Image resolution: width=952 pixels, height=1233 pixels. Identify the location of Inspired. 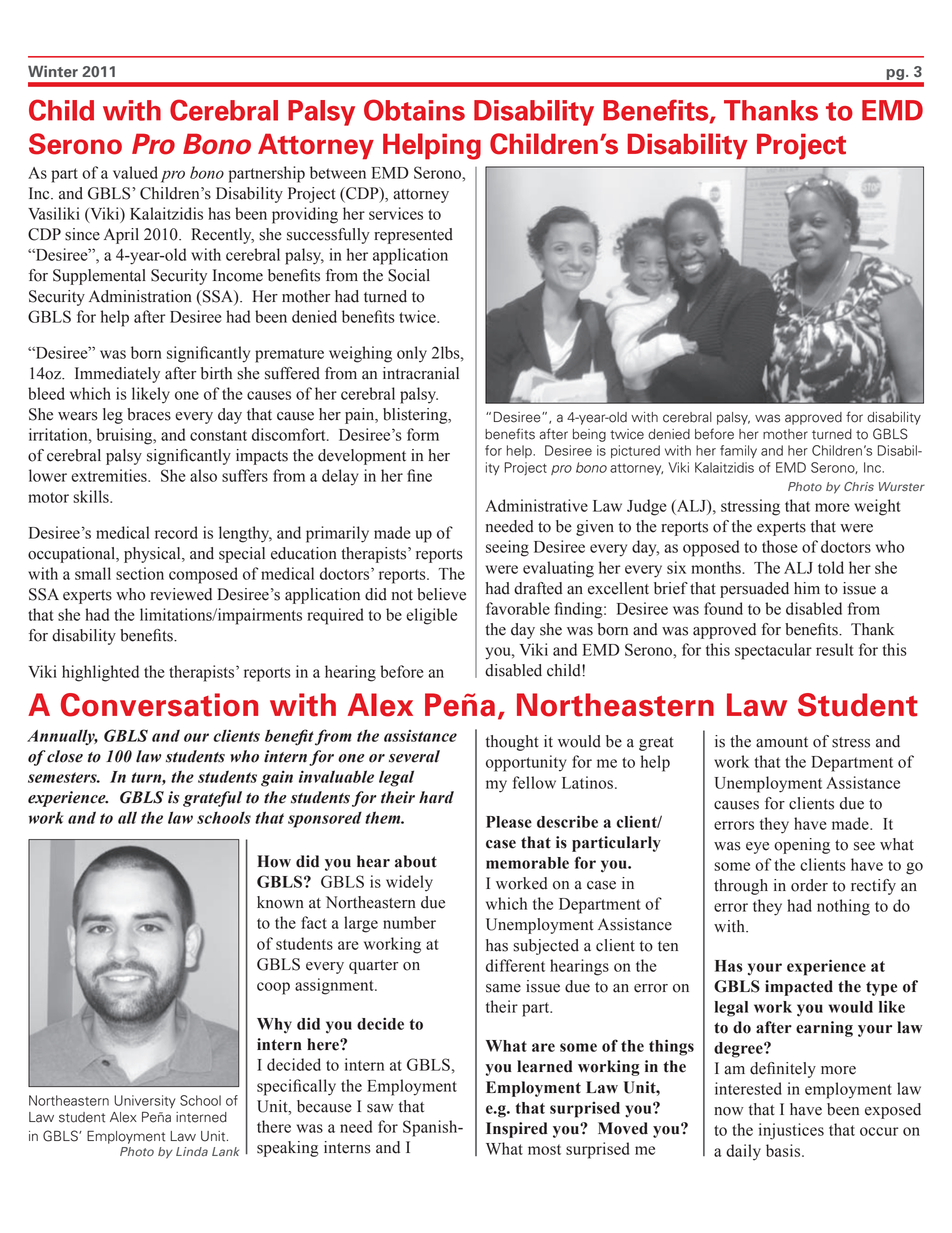
(517, 1130).
